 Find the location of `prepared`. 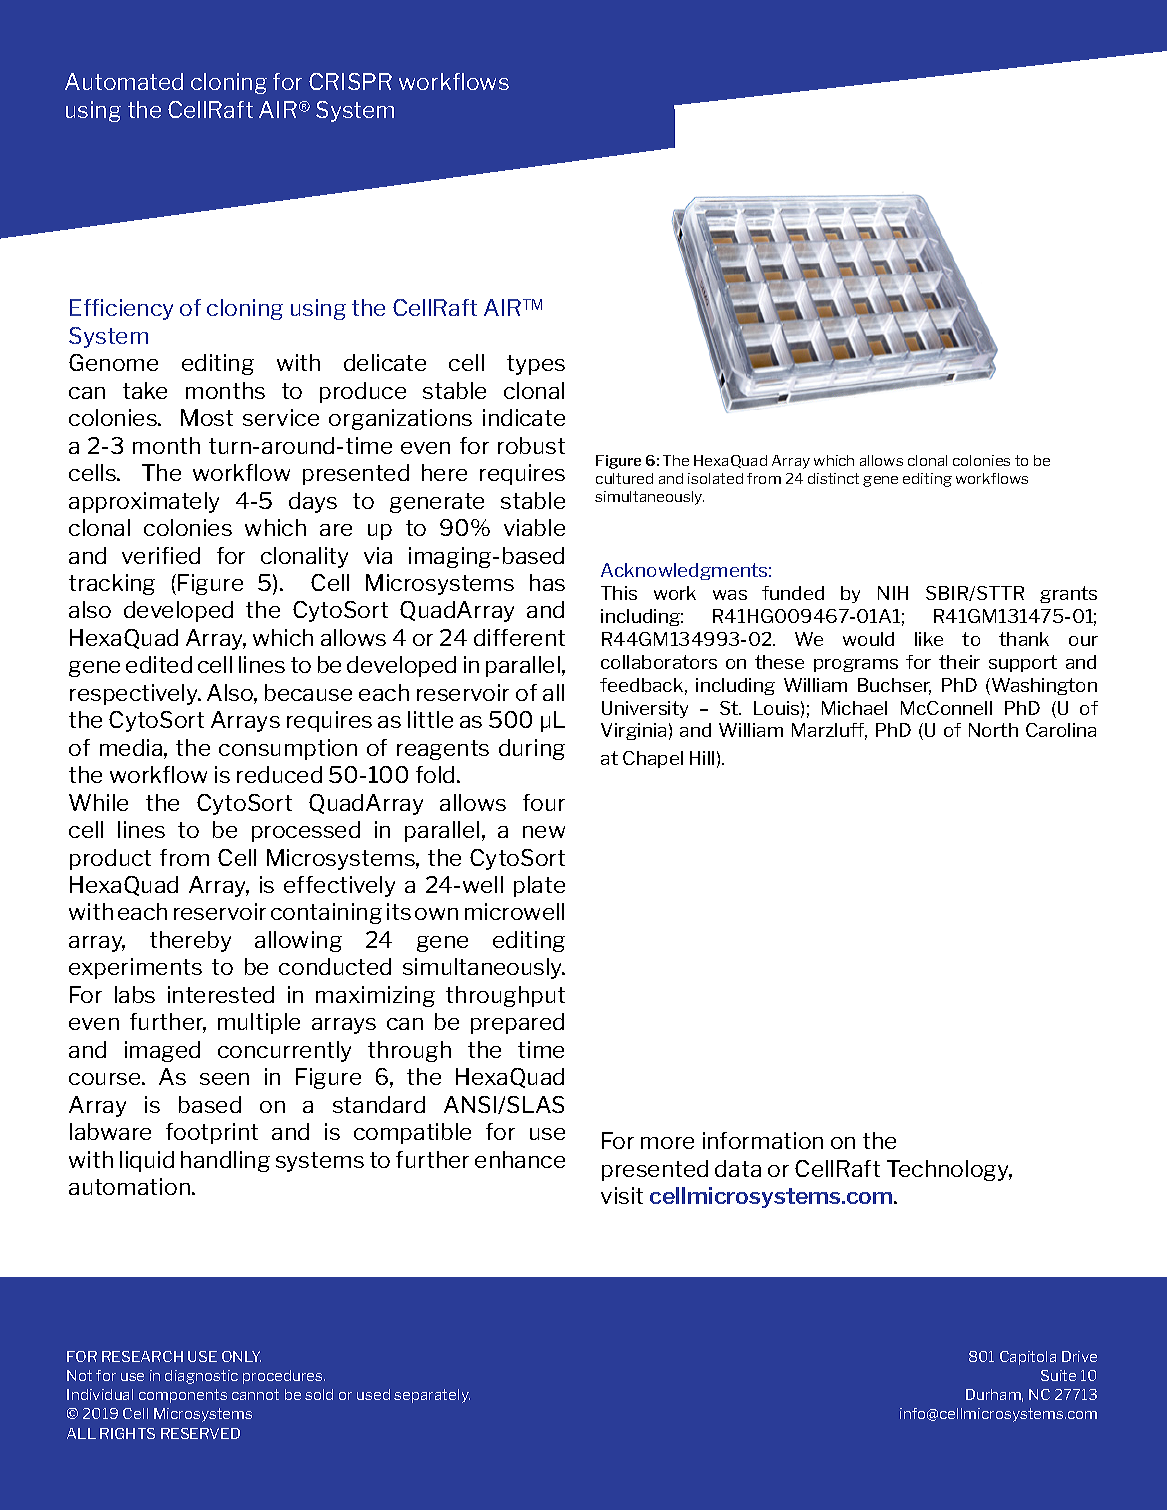

prepared is located at coordinates (517, 1023).
